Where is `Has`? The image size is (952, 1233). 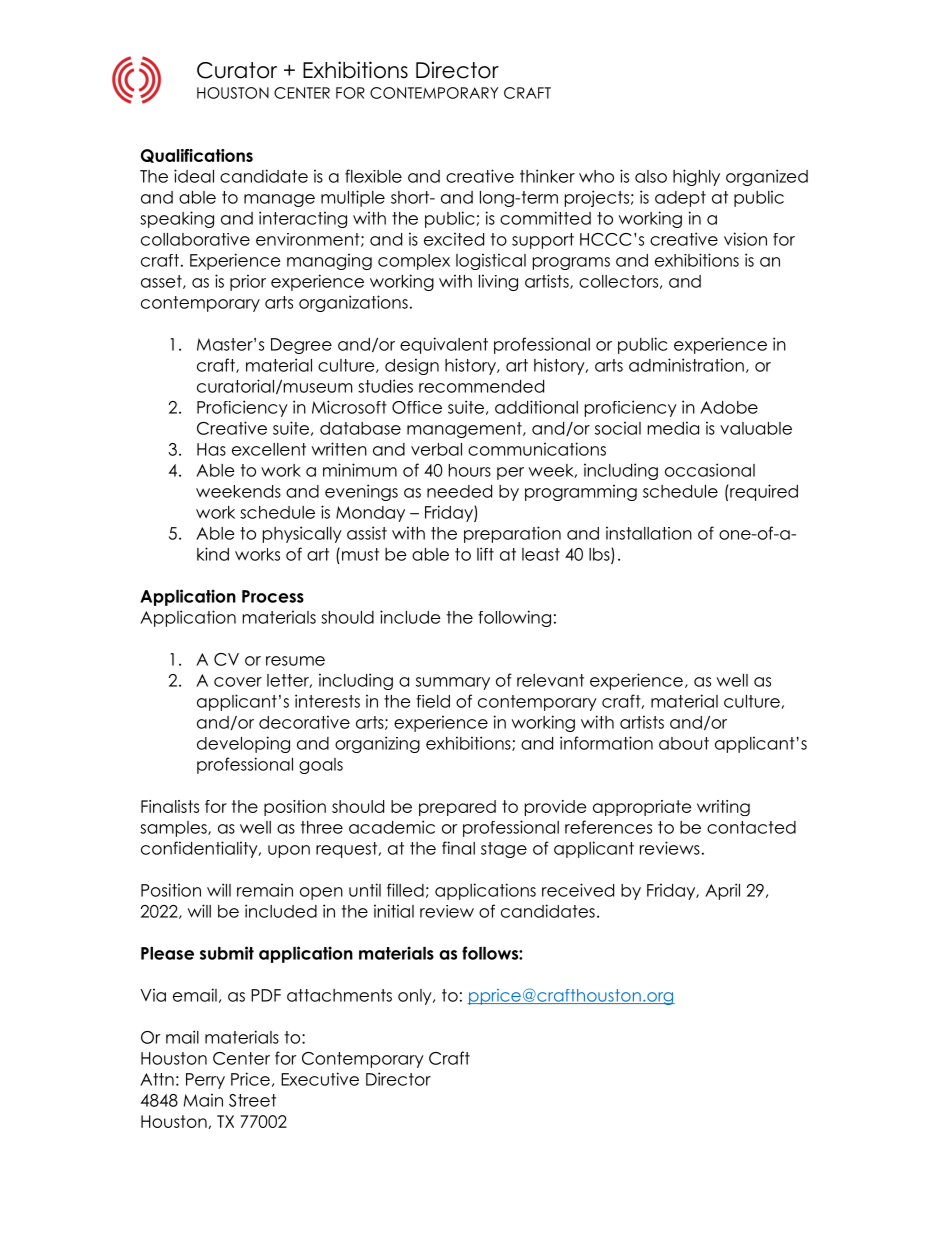 Has is located at coordinates (211, 449).
